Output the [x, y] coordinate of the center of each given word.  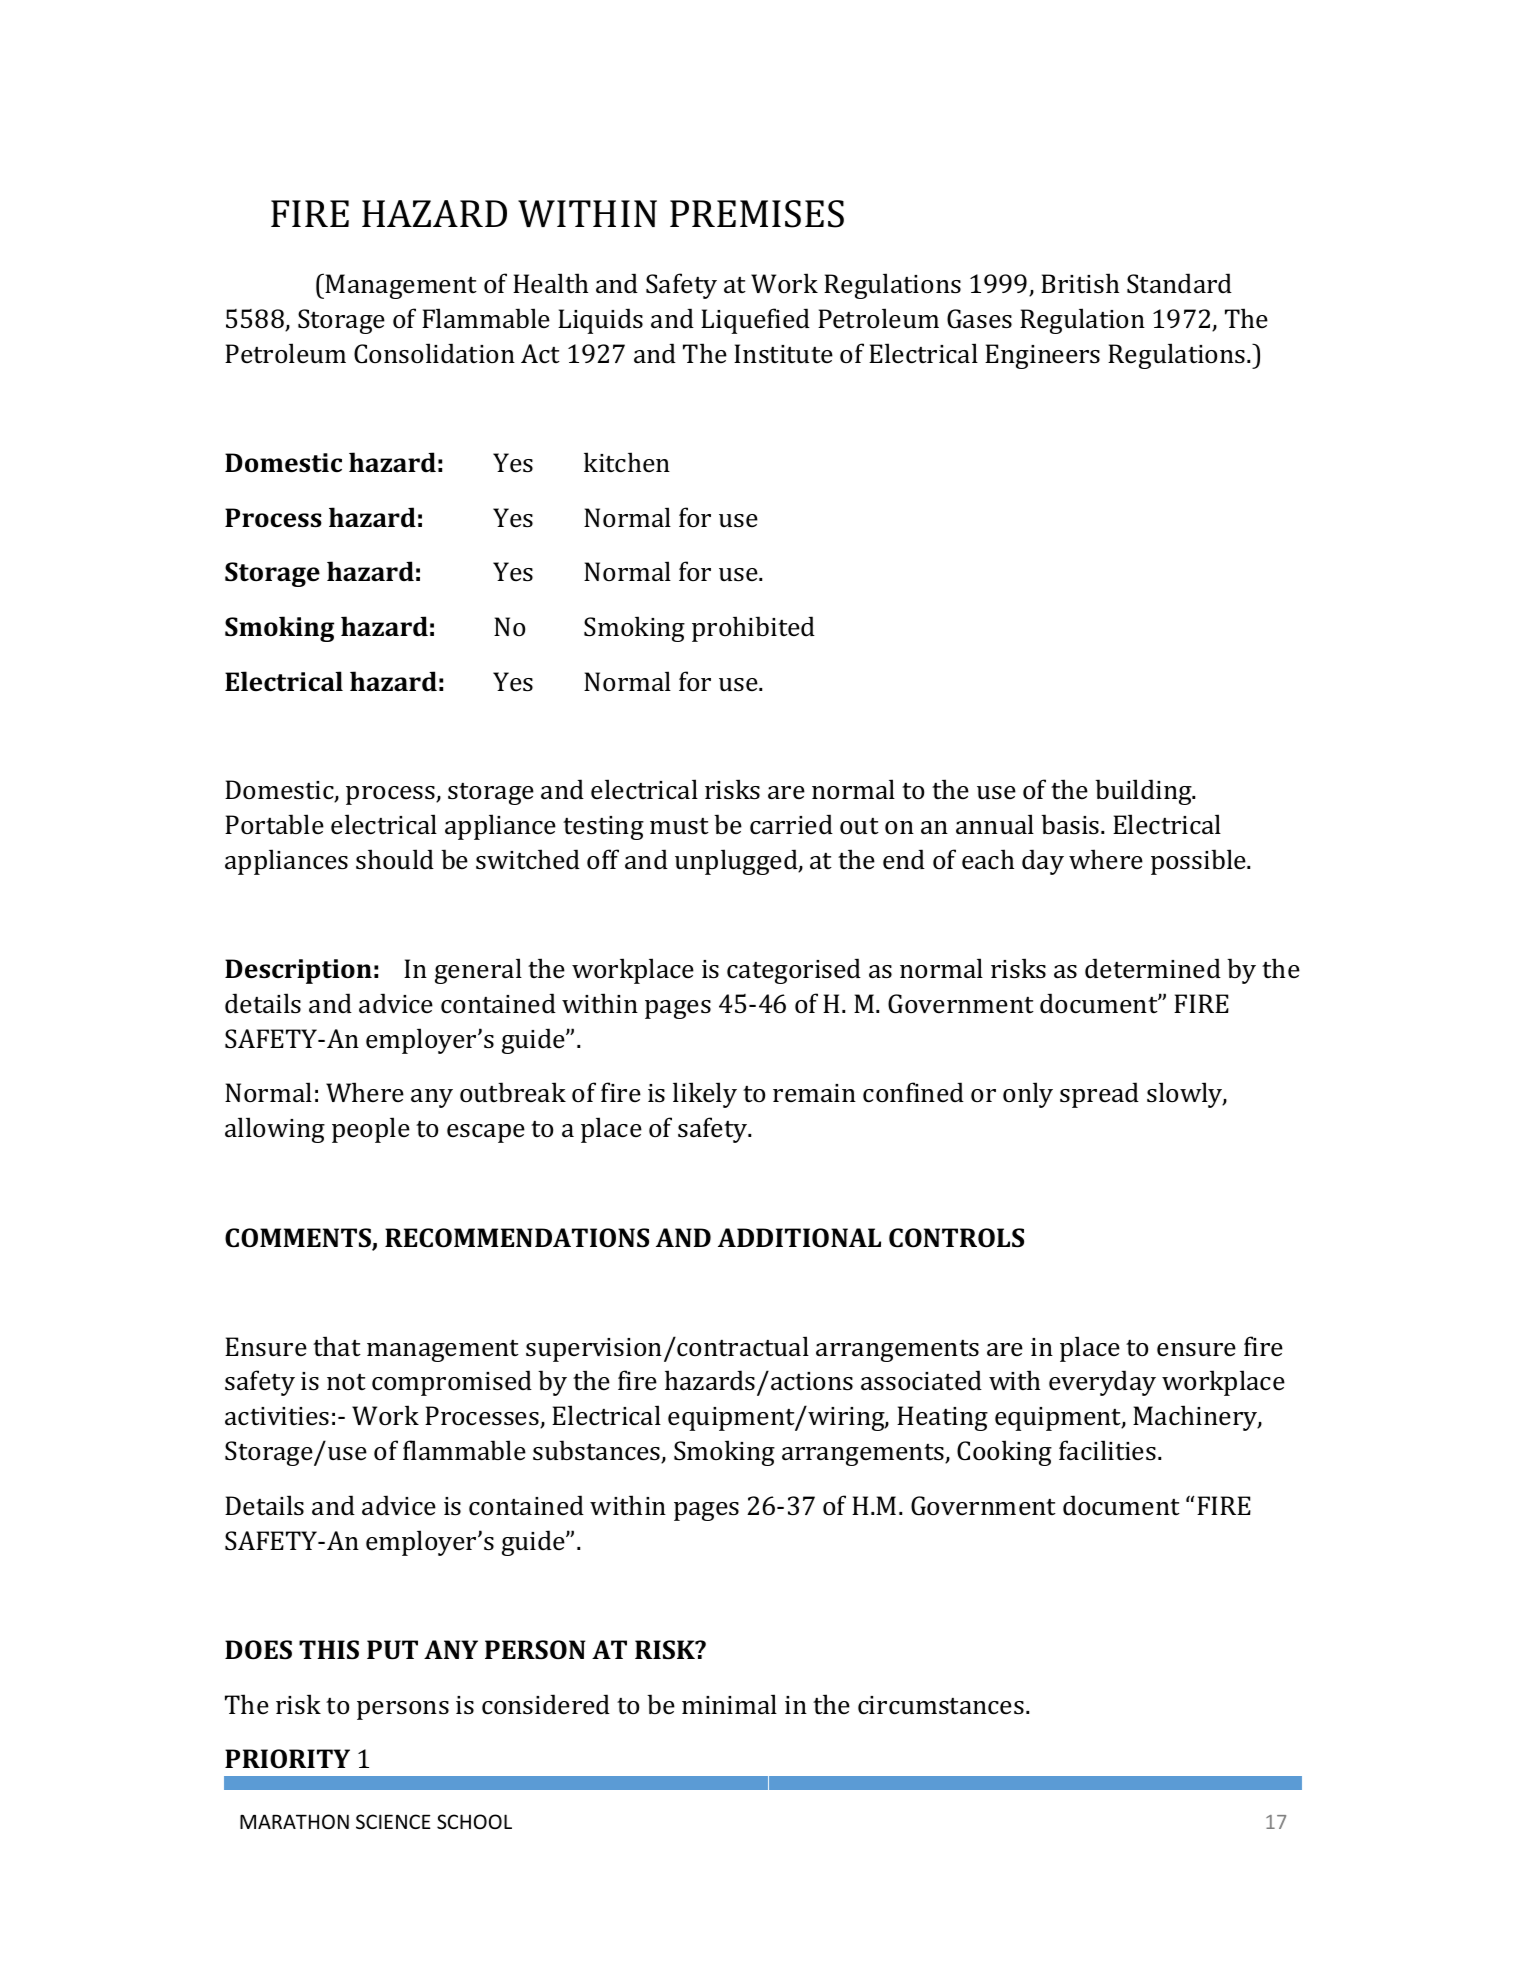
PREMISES [757, 214]
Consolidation [434, 353]
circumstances [941, 1705]
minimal [729, 1704]
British [1080, 283]
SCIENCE [393, 1821]
